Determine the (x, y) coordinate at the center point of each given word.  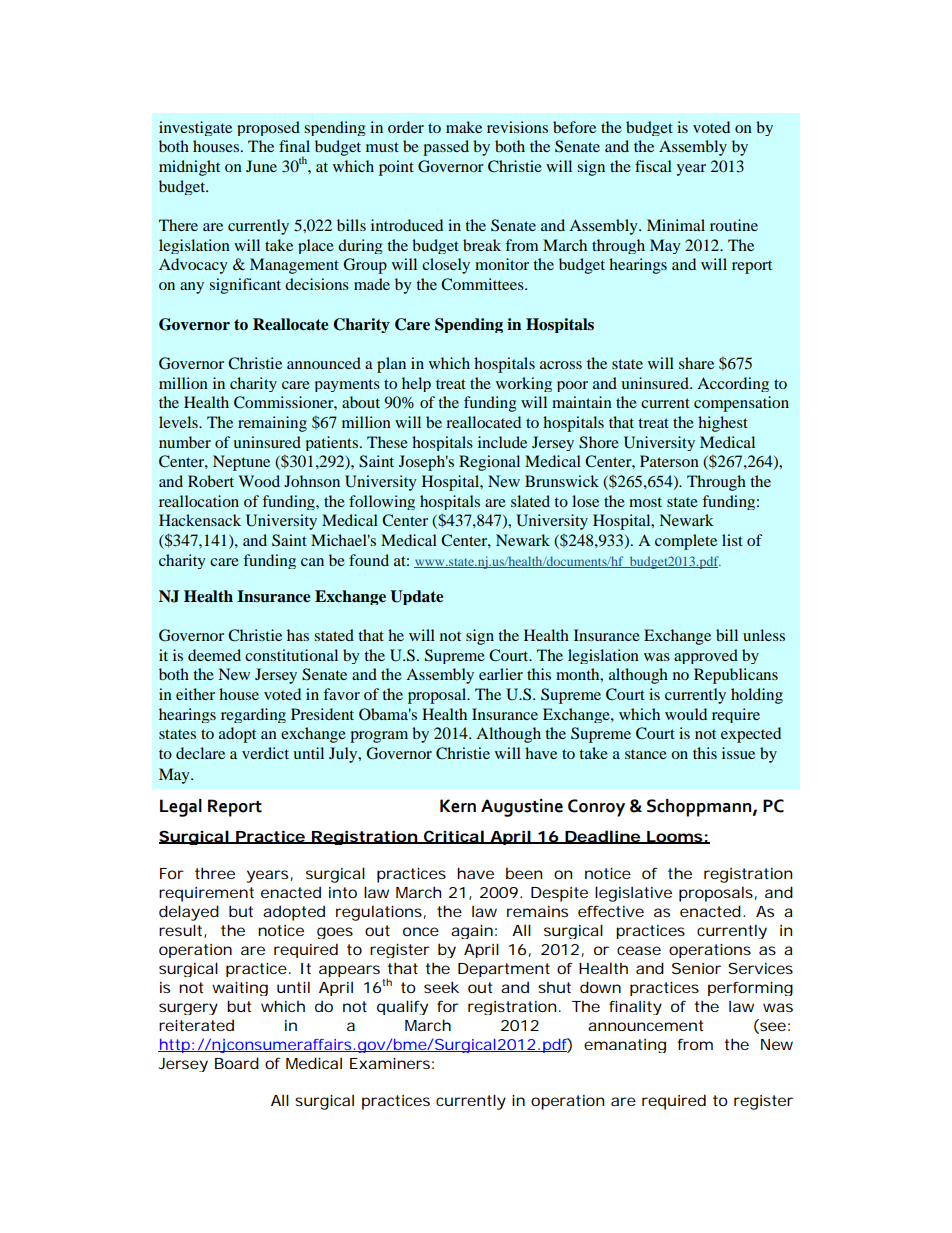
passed (446, 148)
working (524, 384)
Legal (181, 808)
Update (416, 597)
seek (441, 987)
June (261, 166)
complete (686, 542)
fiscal (653, 166)
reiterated (196, 1025)
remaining (272, 424)
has (298, 635)
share (696, 363)
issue (738, 753)
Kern (458, 806)
